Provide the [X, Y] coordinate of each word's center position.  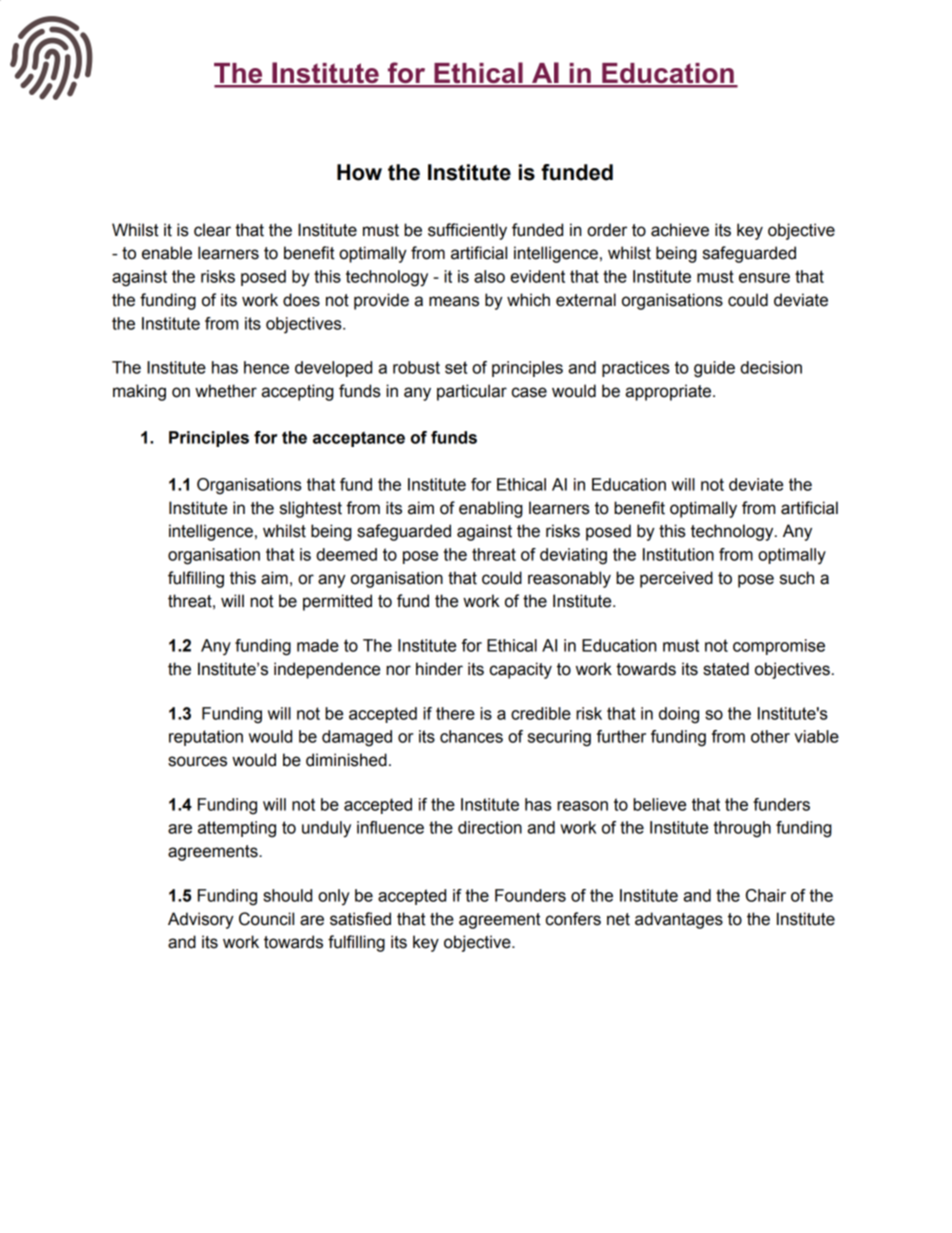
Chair [766, 895]
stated [726, 669]
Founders [530, 895]
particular [472, 392]
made [318, 645]
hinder [439, 669]
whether [226, 391]
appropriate [669, 392]
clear [212, 230]
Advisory [201, 920]
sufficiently [467, 231]
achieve [680, 230]
